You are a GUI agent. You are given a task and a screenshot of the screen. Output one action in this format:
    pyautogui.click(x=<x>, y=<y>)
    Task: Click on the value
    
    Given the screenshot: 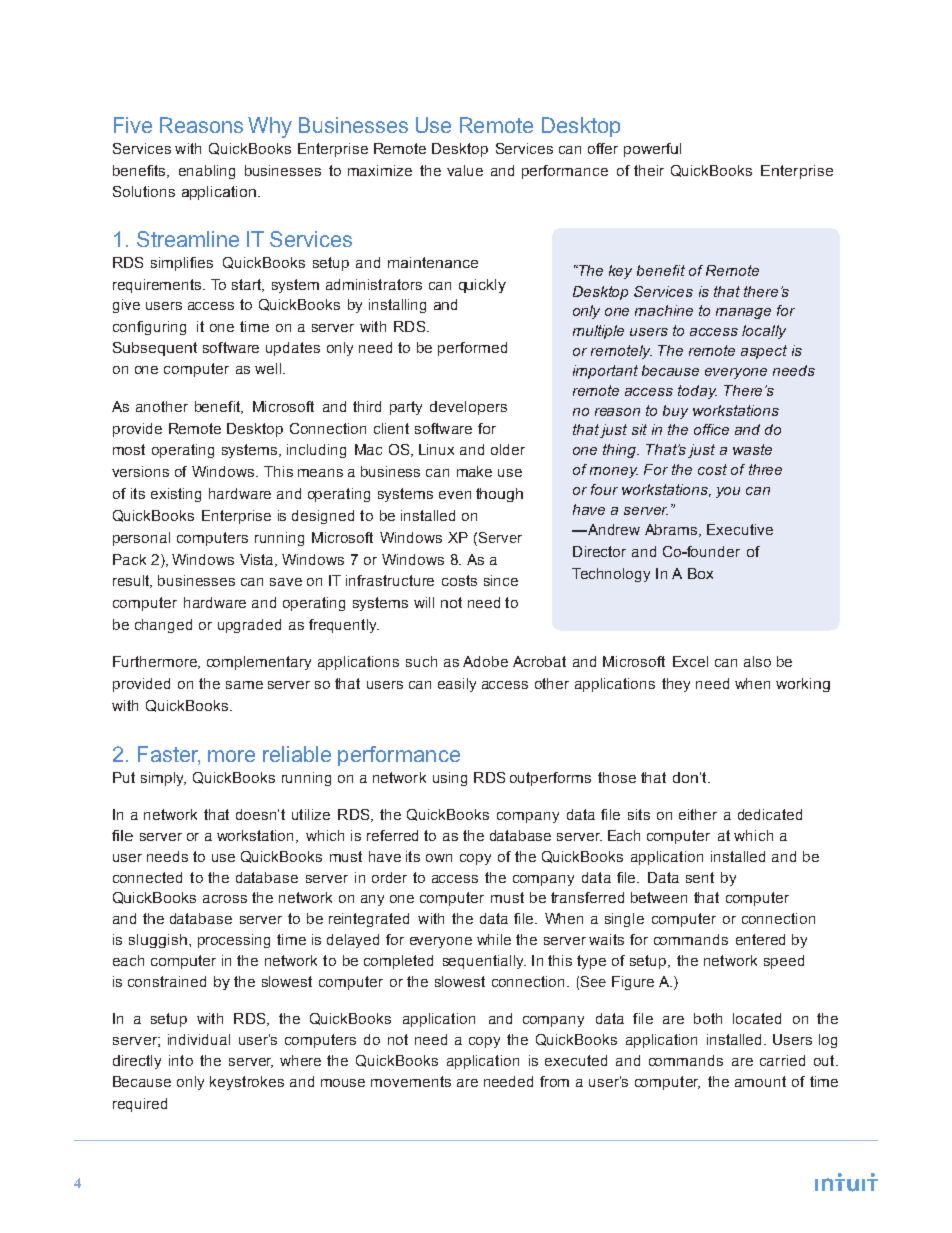 What is the action you would take?
    pyautogui.click(x=465, y=170)
